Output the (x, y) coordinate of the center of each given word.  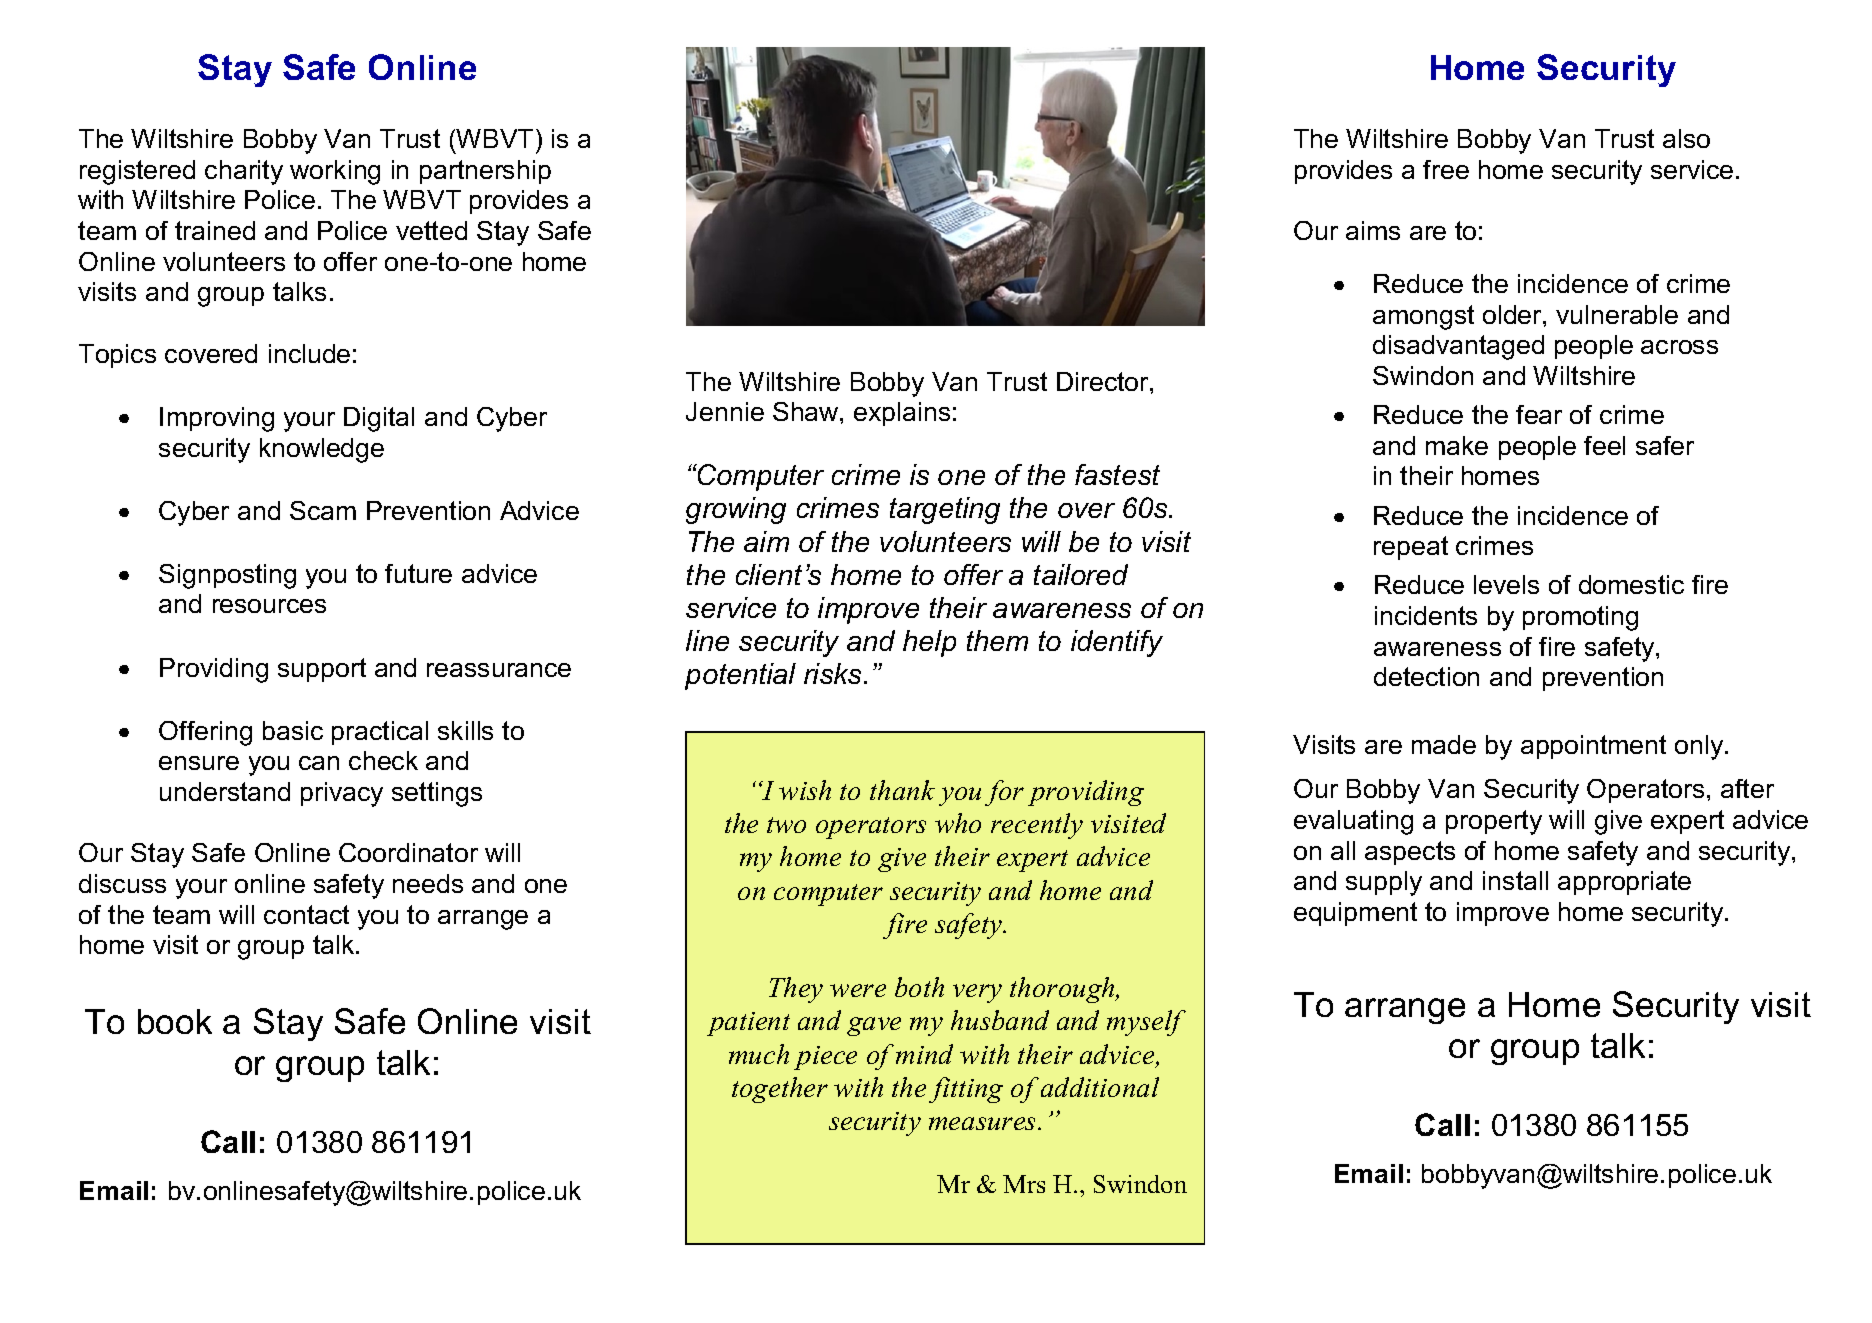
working (335, 172)
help (929, 643)
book (175, 1021)
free (1446, 169)
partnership (485, 172)
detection (1426, 676)
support (322, 670)
